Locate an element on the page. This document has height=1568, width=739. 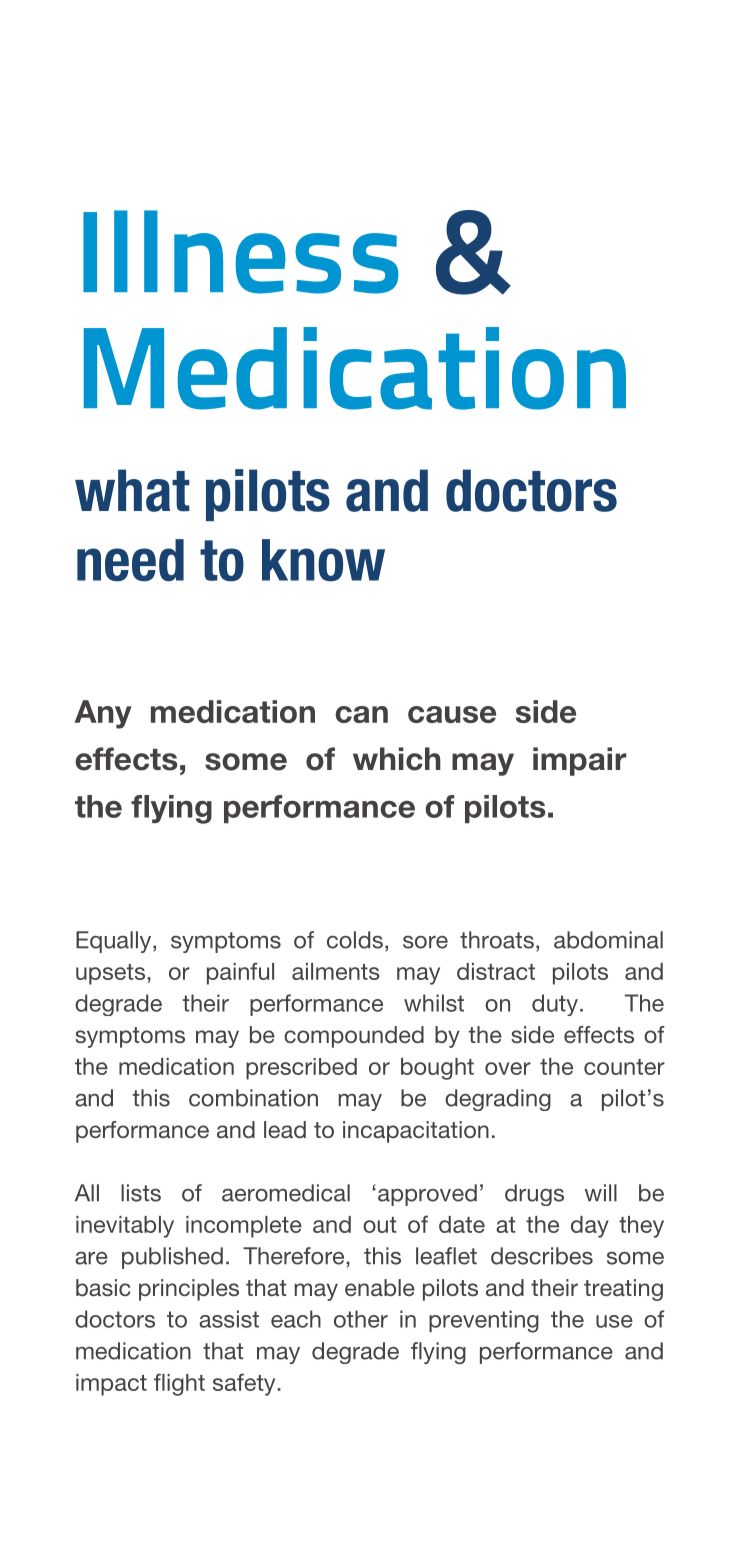
can is located at coordinates (361, 714).
